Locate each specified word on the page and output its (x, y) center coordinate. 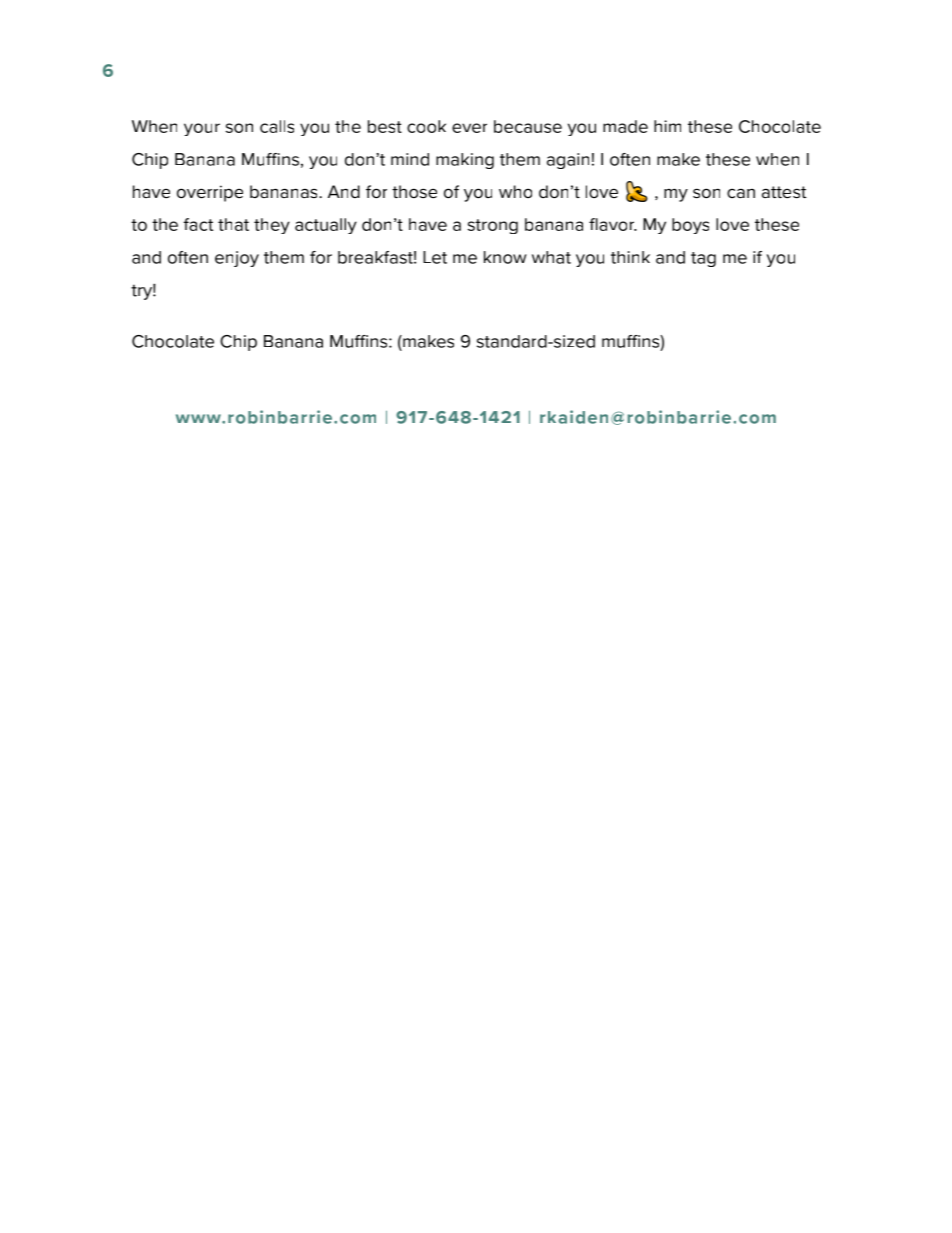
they (272, 226)
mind (410, 159)
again (568, 161)
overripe (210, 193)
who (515, 191)
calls (277, 126)
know (505, 257)
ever (469, 128)
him (667, 126)
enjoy (237, 259)
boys (690, 226)
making (465, 161)
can (741, 193)
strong (493, 226)
